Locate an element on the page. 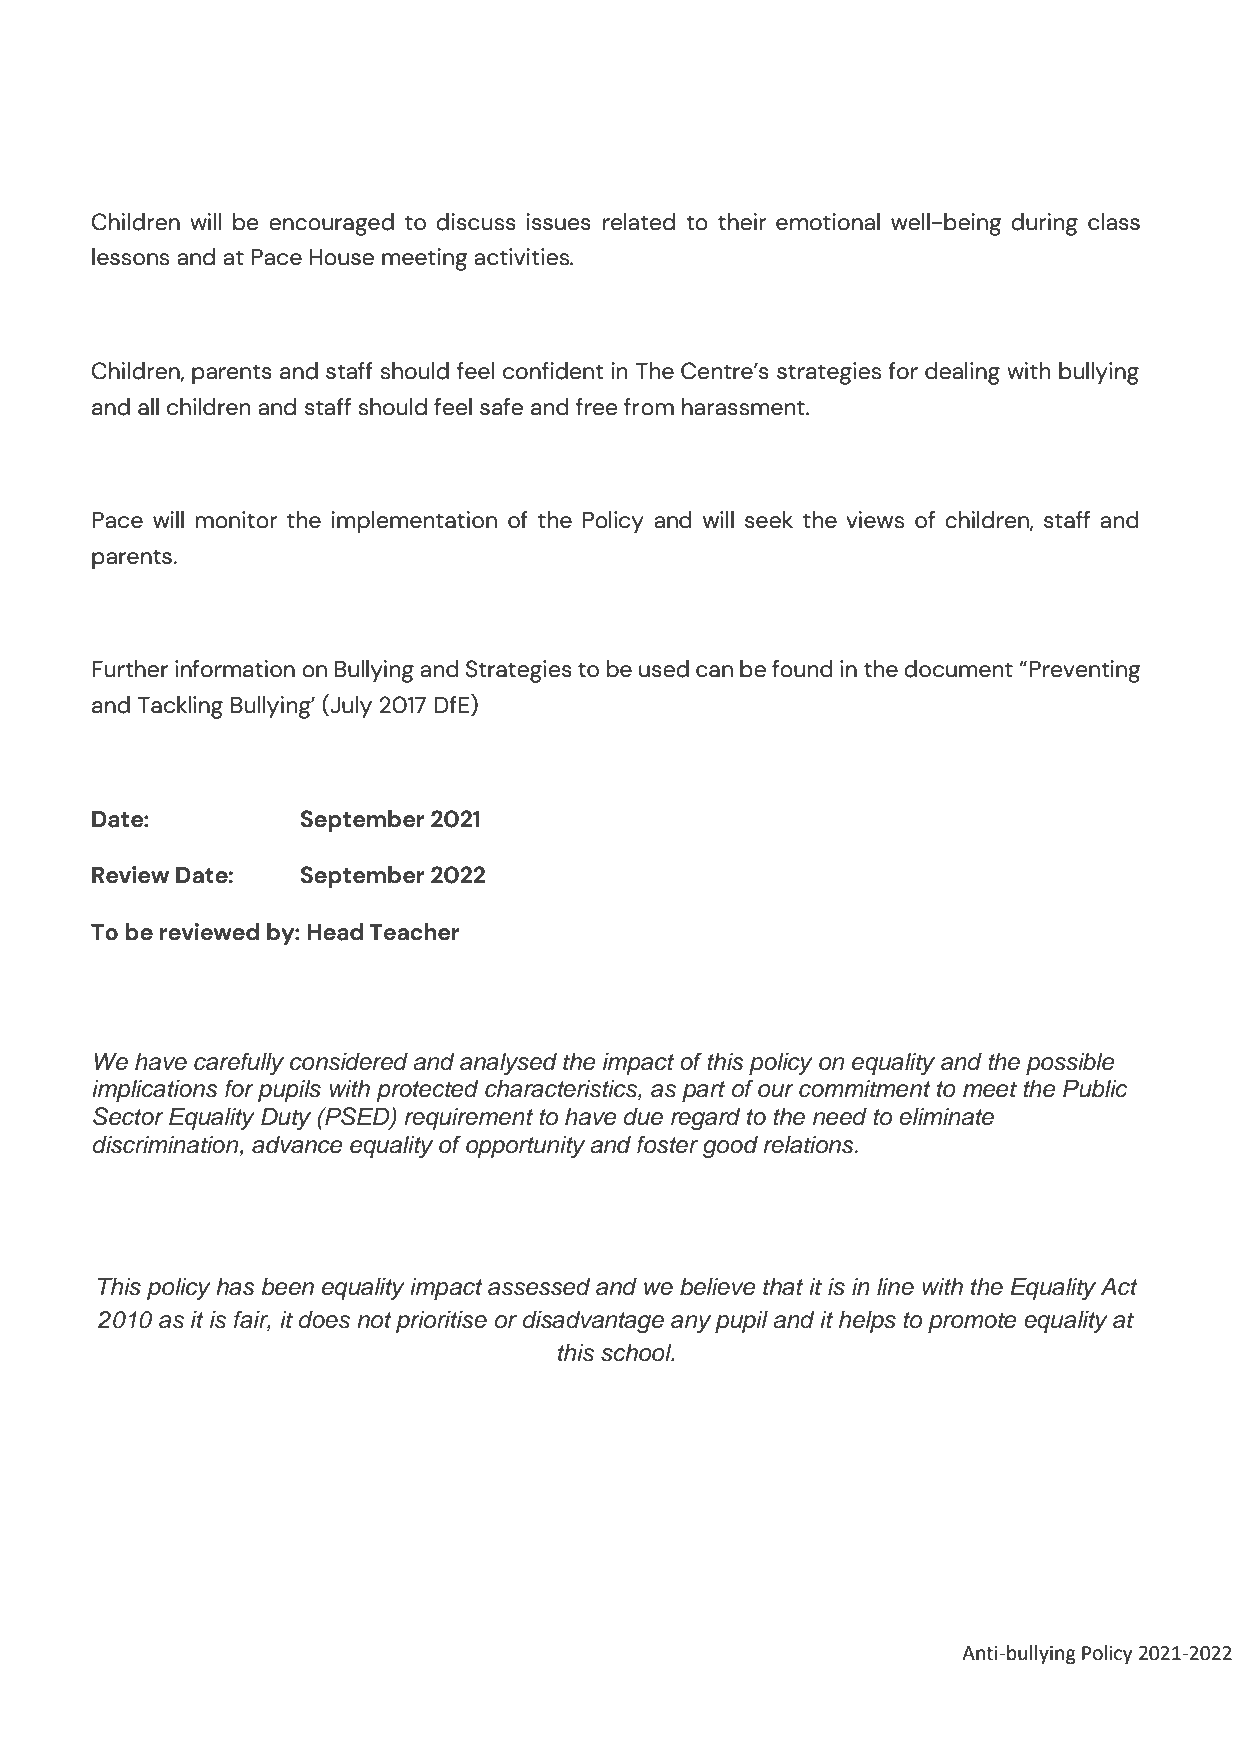 The height and width of the page is (1756, 1241). possible is located at coordinates (1070, 1063).
